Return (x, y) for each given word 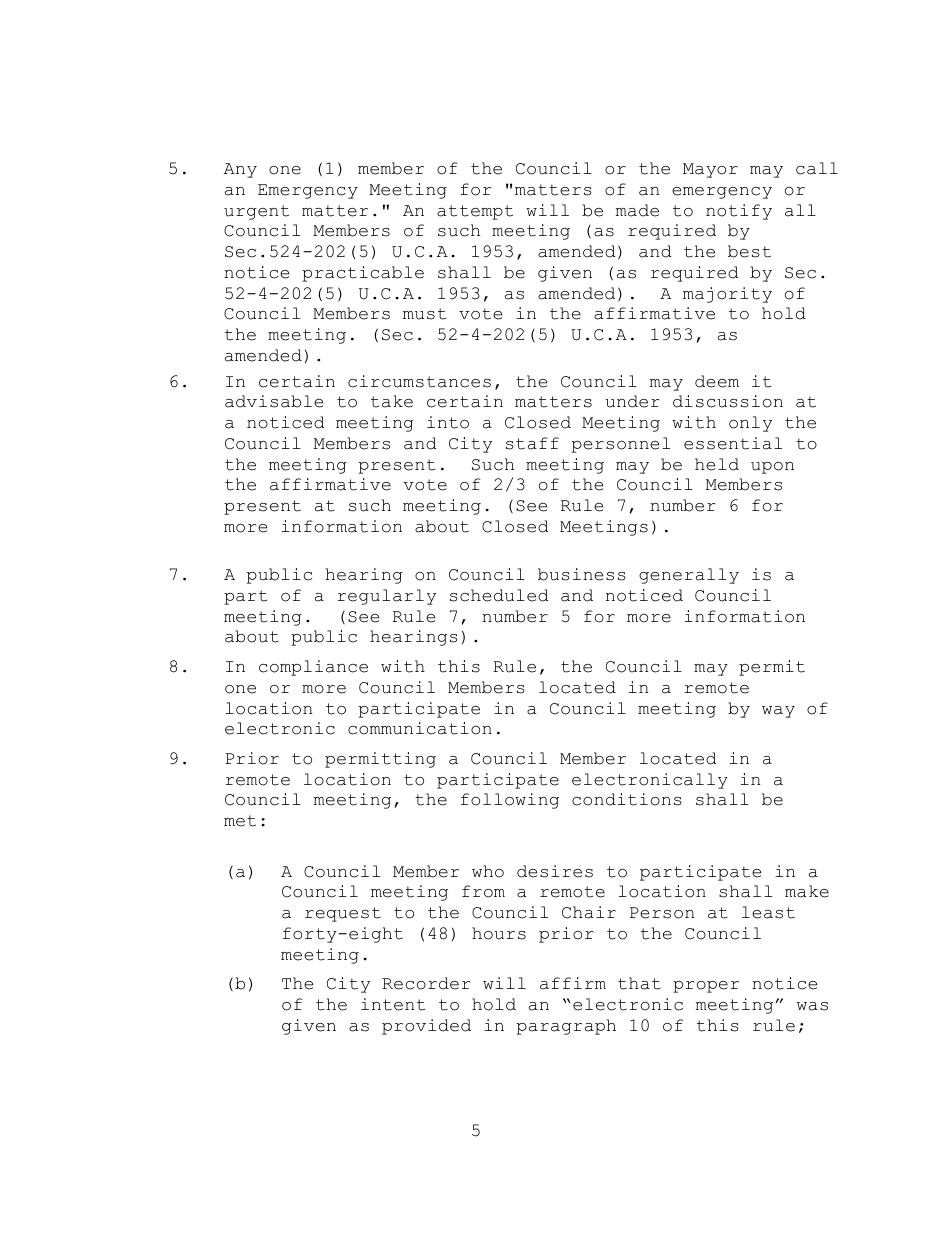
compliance (313, 668)
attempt (475, 212)
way (778, 712)
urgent (256, 212)
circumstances (419, 381)
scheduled (499, 595)
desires (555, 871)
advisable (274, 401)
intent (393, 1004)
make (807, 891)
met (240, 821)
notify (739, 212)
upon (772, 468)
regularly (386, 597)
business (582, 574)
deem (717, 381)
